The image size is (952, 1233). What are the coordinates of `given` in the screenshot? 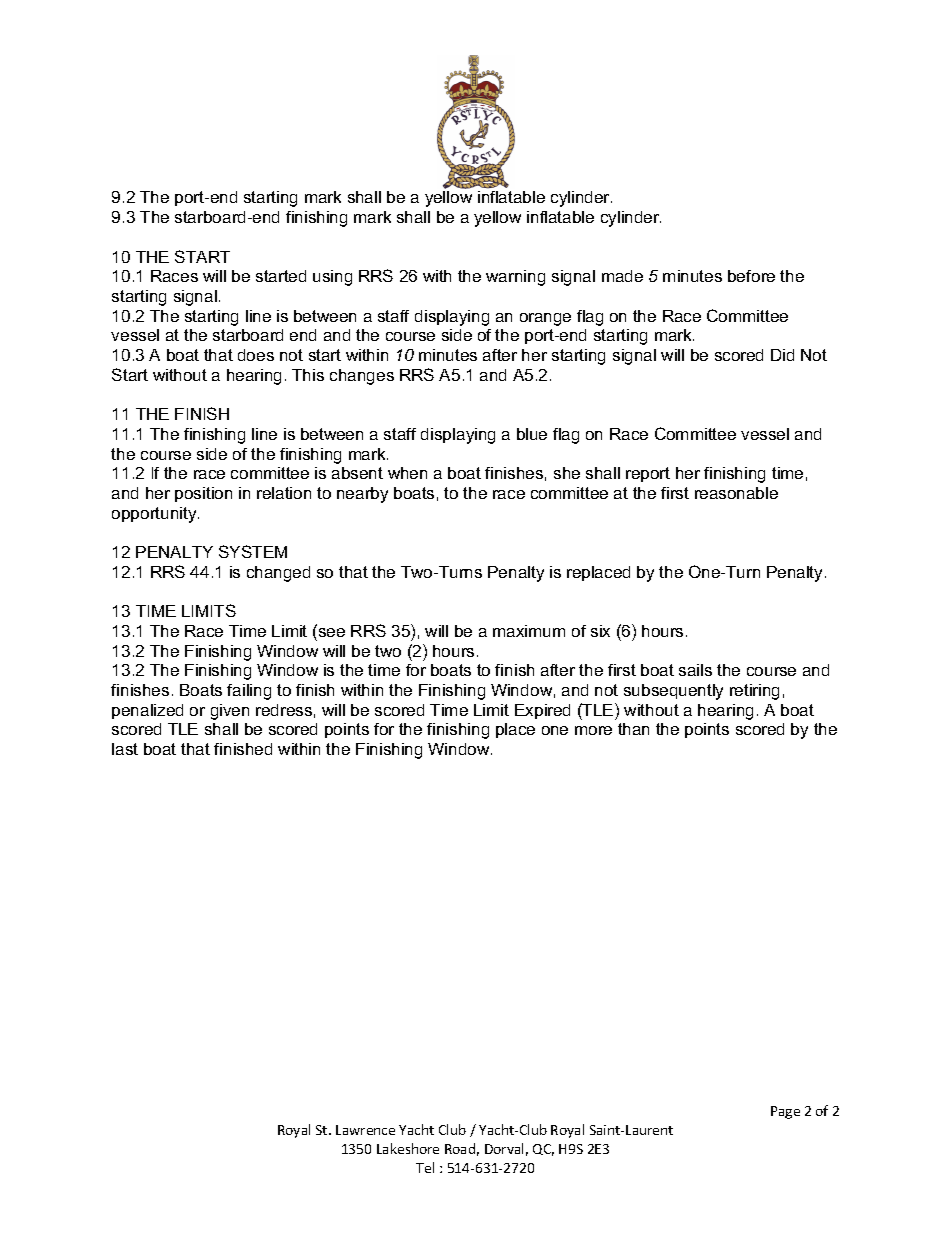 It's located at (230, 712).
